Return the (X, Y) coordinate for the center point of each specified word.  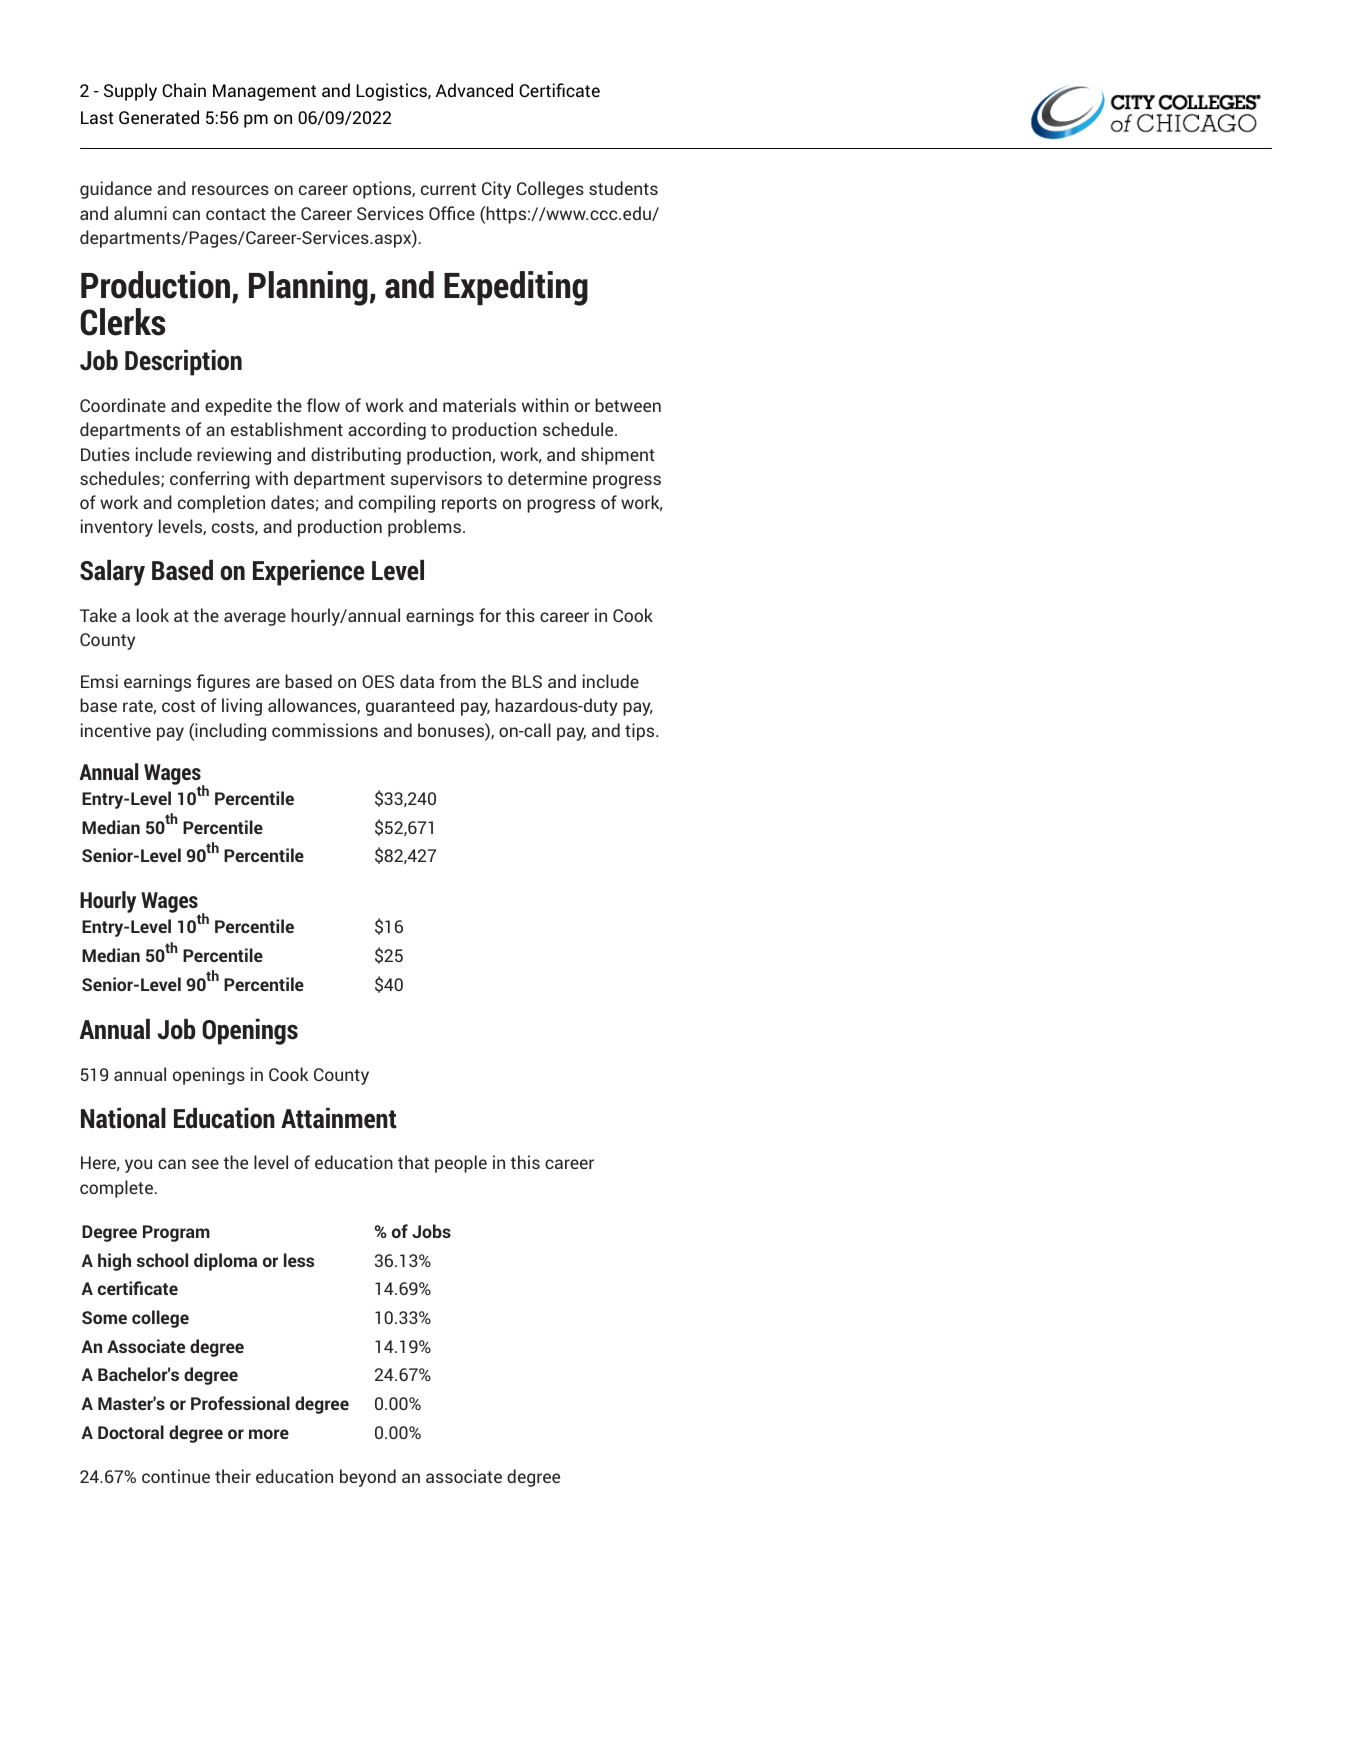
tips (641, 732)
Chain (184, 90)
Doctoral (131, 1432)
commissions (325, 730)
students (623, 188)
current (448, 189)
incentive (116, 730)
